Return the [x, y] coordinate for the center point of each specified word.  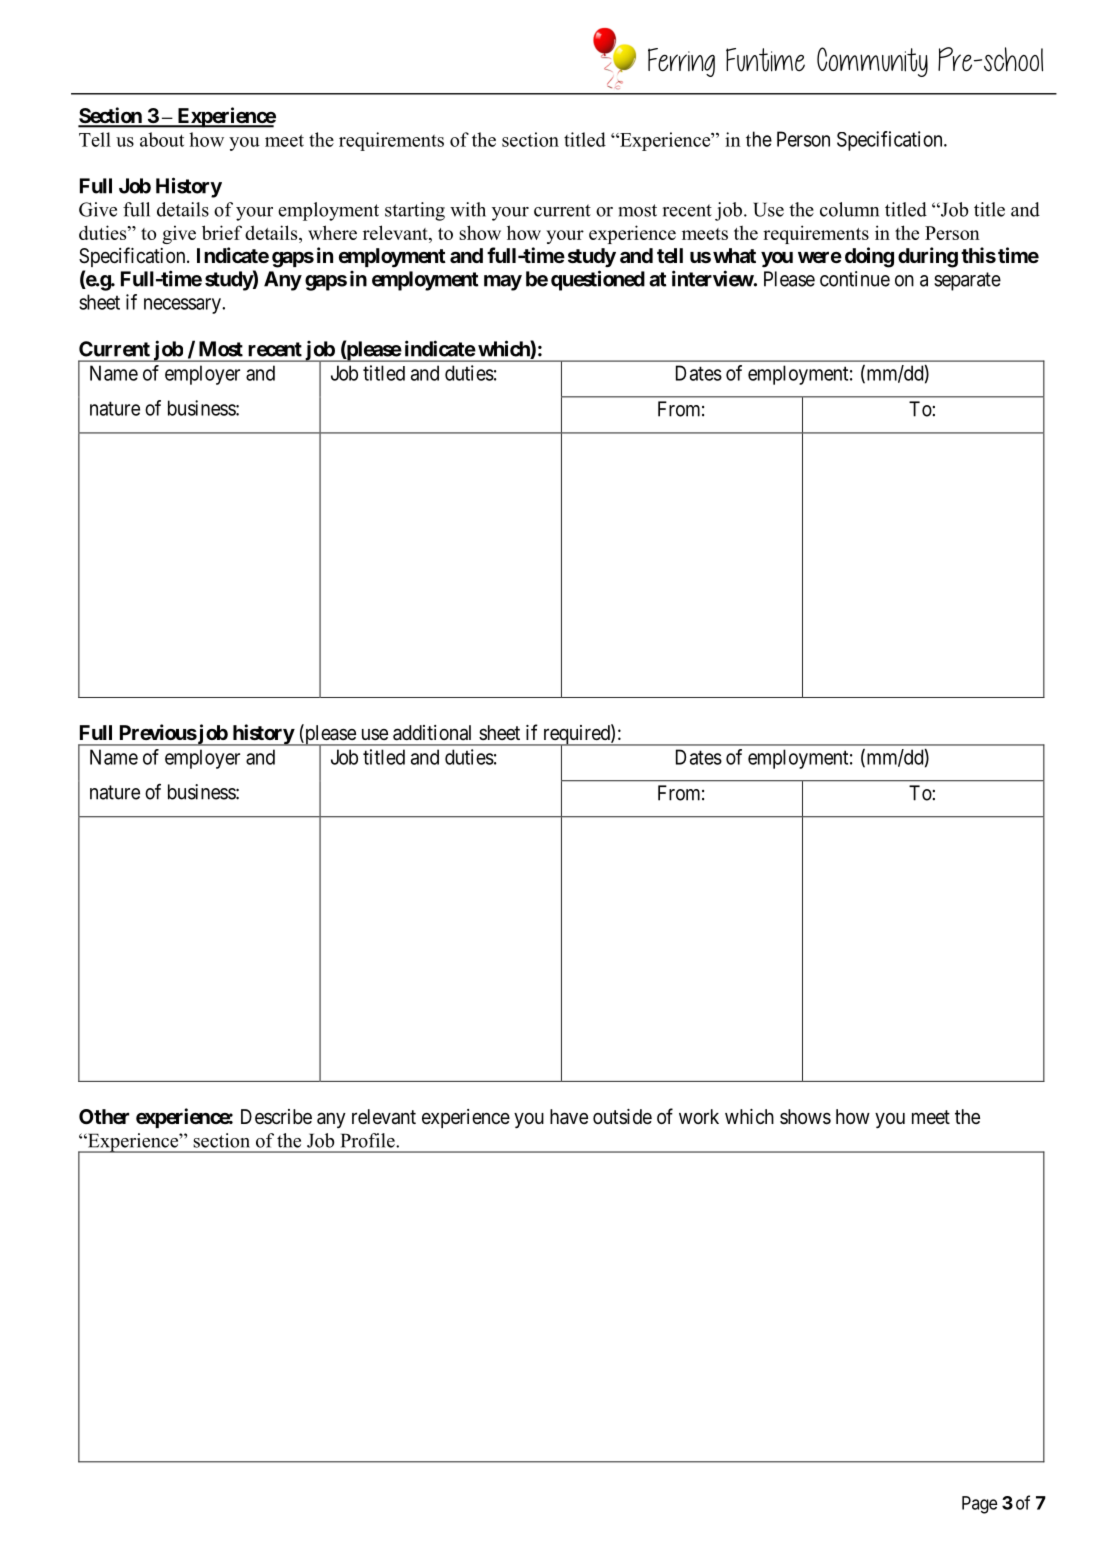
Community [872, 62]
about [162, 139]
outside [622, 1116]
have [569, 1117]
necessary [183, 306]
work [699, 1116]
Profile [369, 1140]
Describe [276, 1116]
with [468, 209]
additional [432, 733]
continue [855, 279]
